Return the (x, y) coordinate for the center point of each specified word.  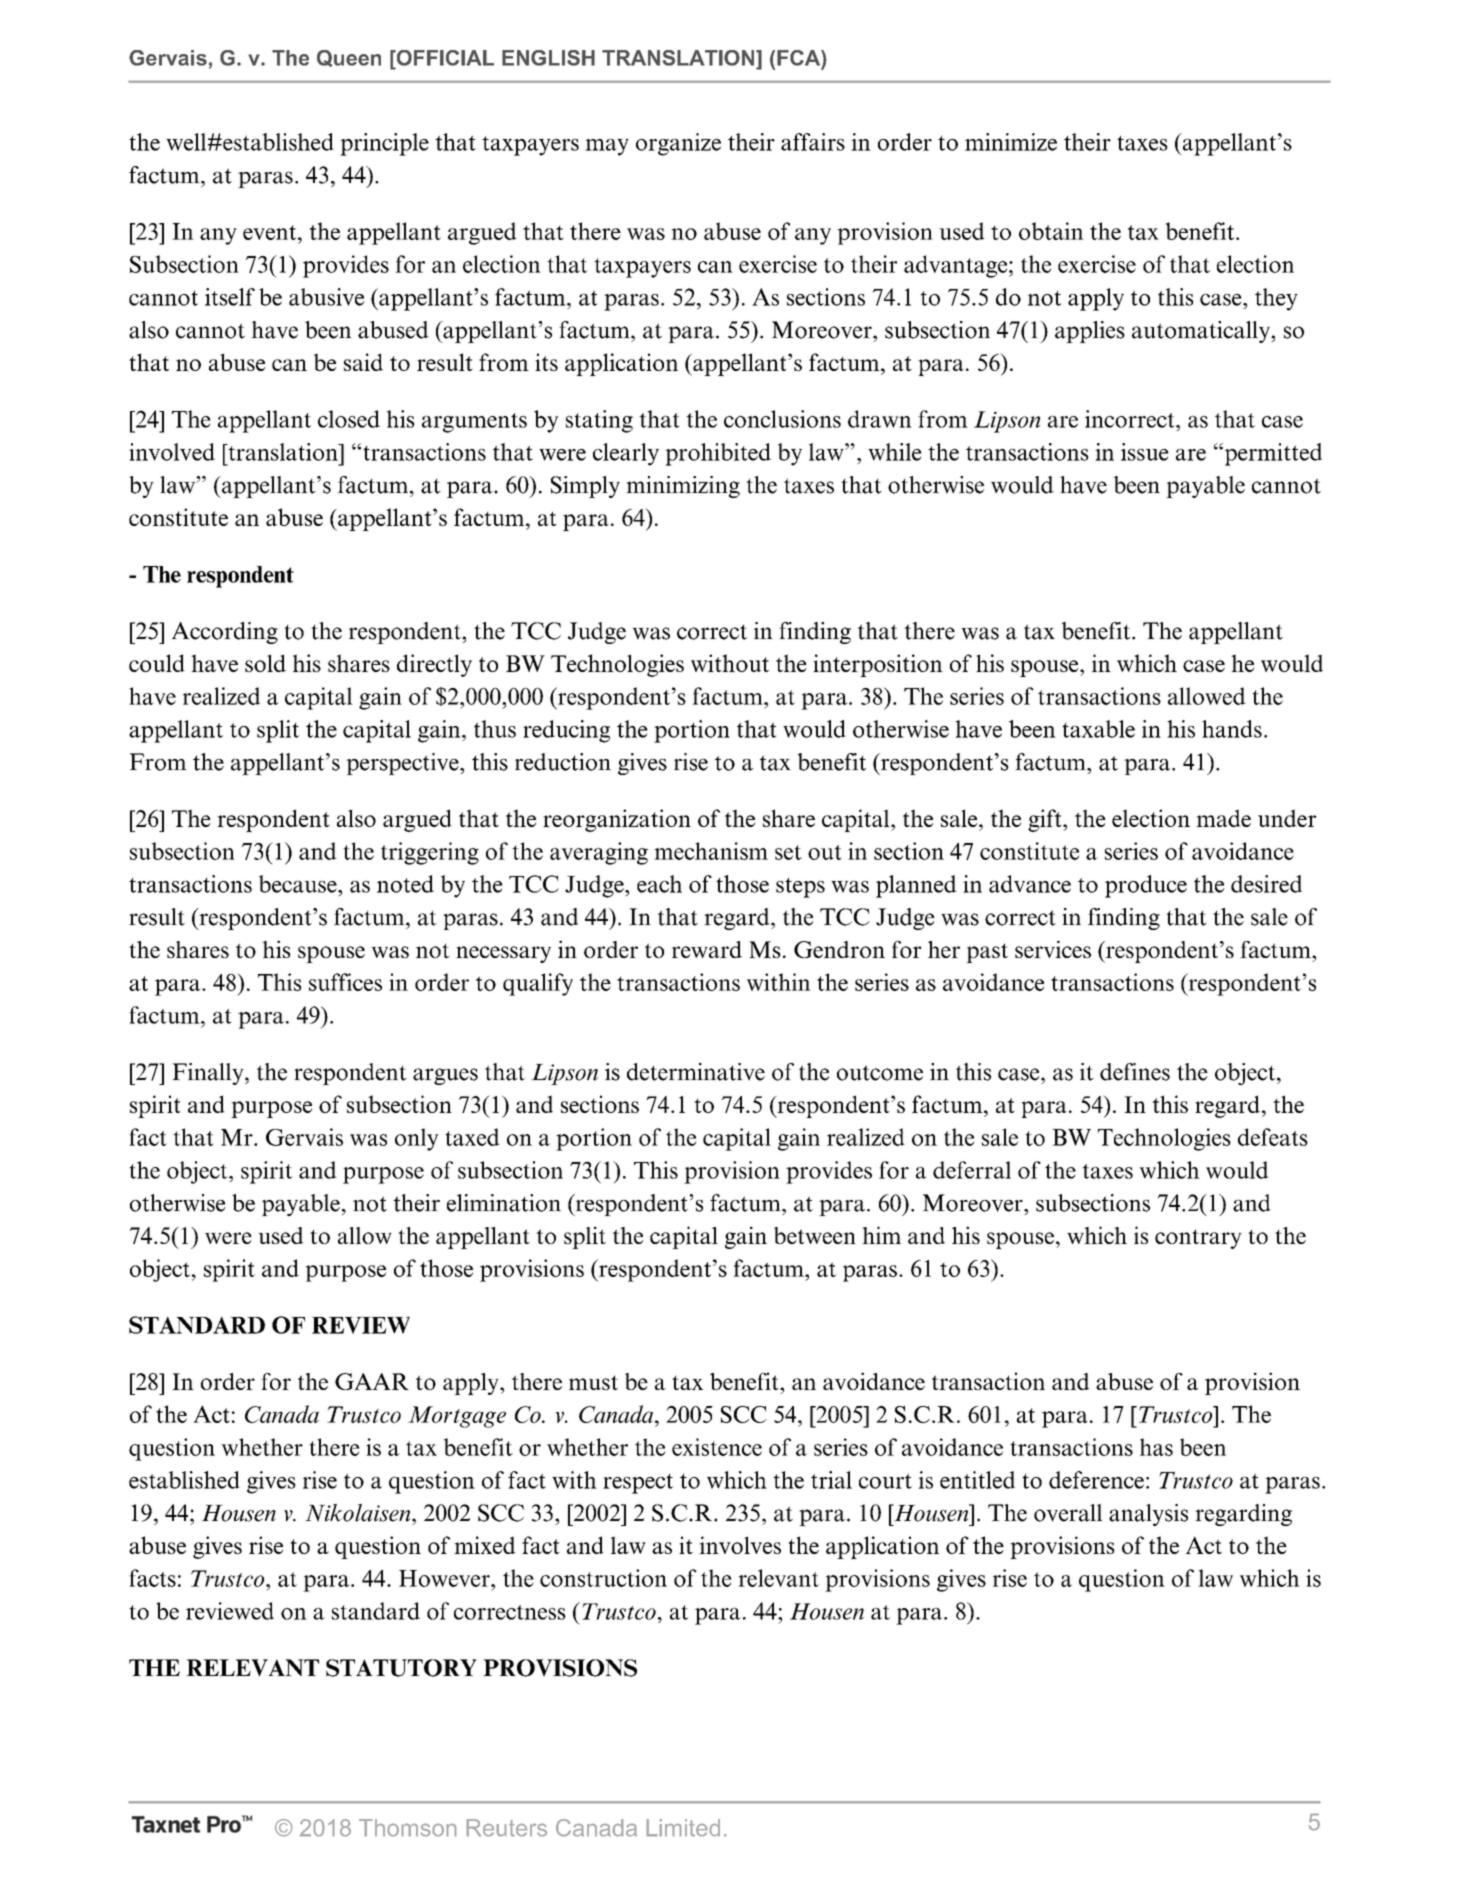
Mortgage (457, 1417)
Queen (349, 58)
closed (349, 419)
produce (1146, 886)
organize (678, 144)
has (1156, 1447)
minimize (1011, 142)
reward (707, 949)
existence (717, 1447)
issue (1145, 452)
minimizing (683, 487)
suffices (345, 982)
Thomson (407, 1828)
